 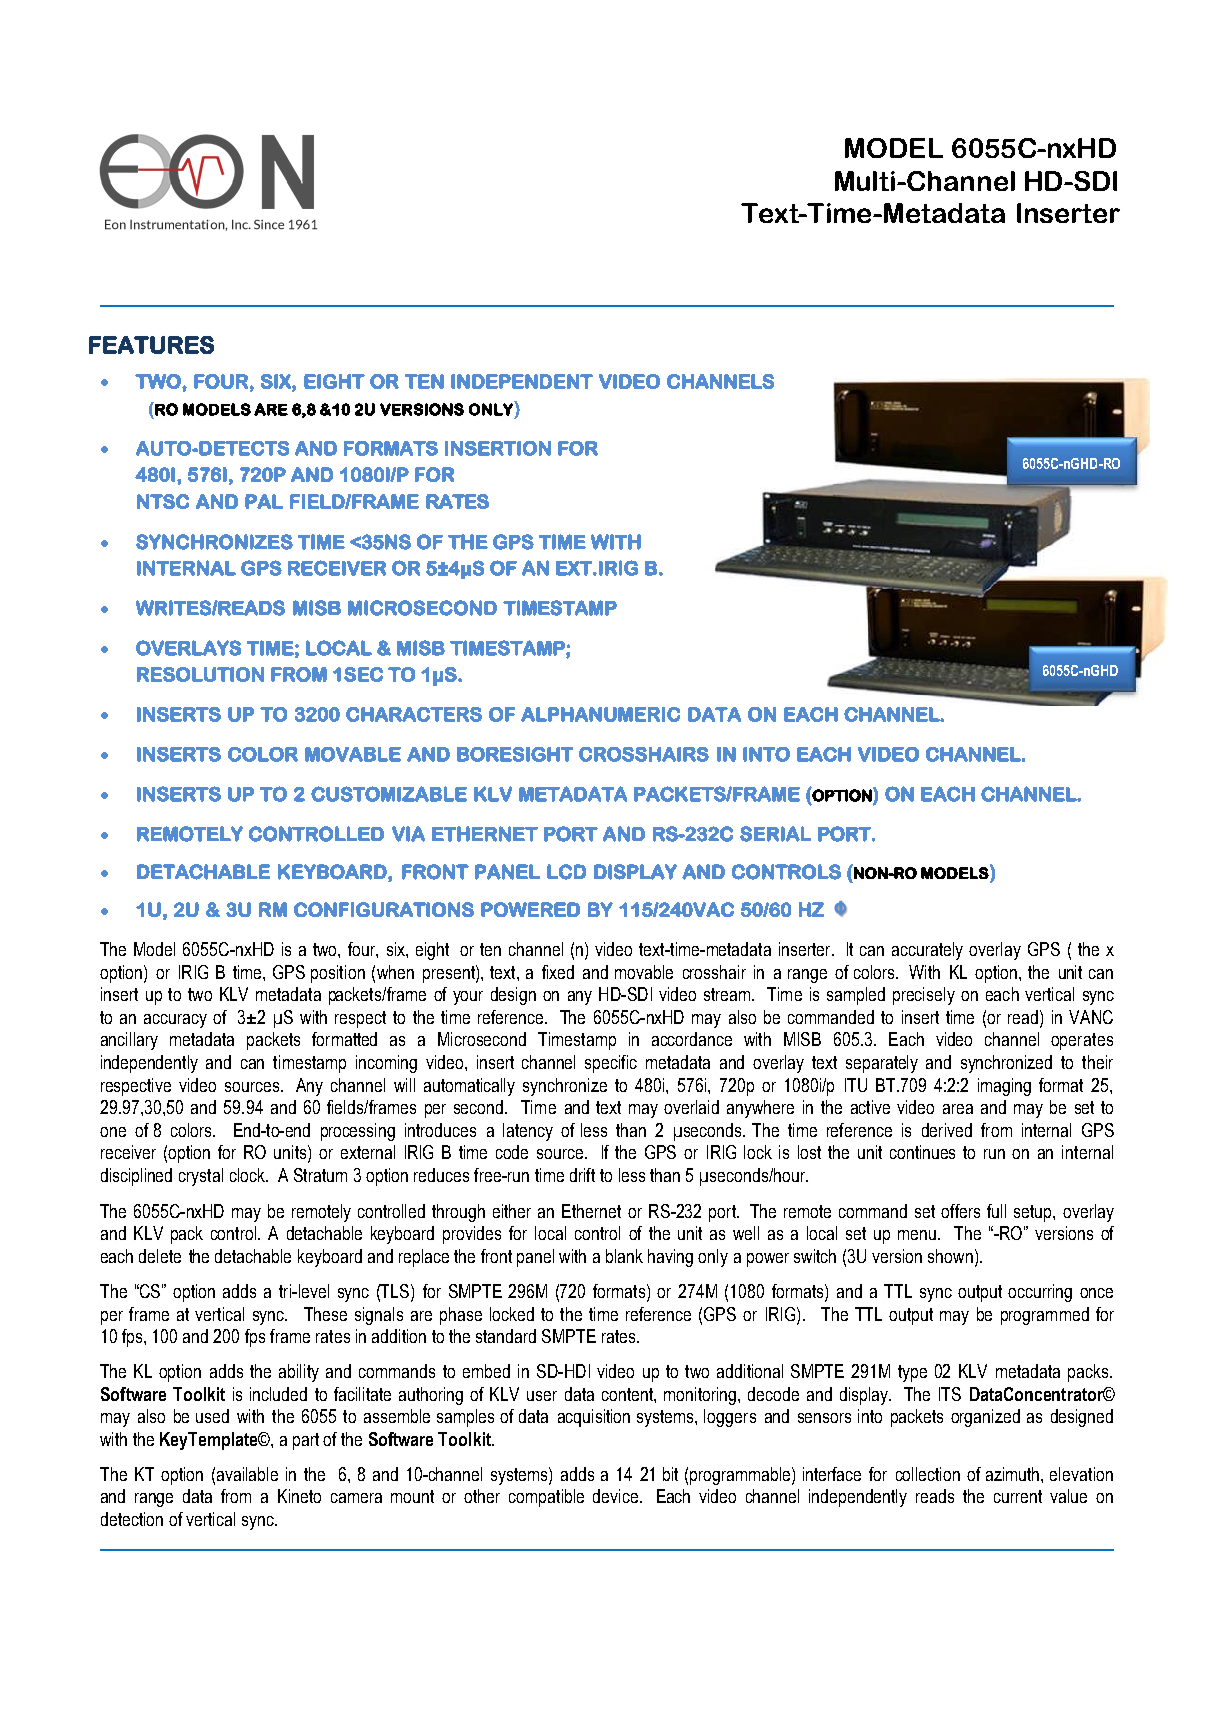 What do you see at coordinates (927, 951) in the image?
I see `accurately` at bounding box center [927, 951].
